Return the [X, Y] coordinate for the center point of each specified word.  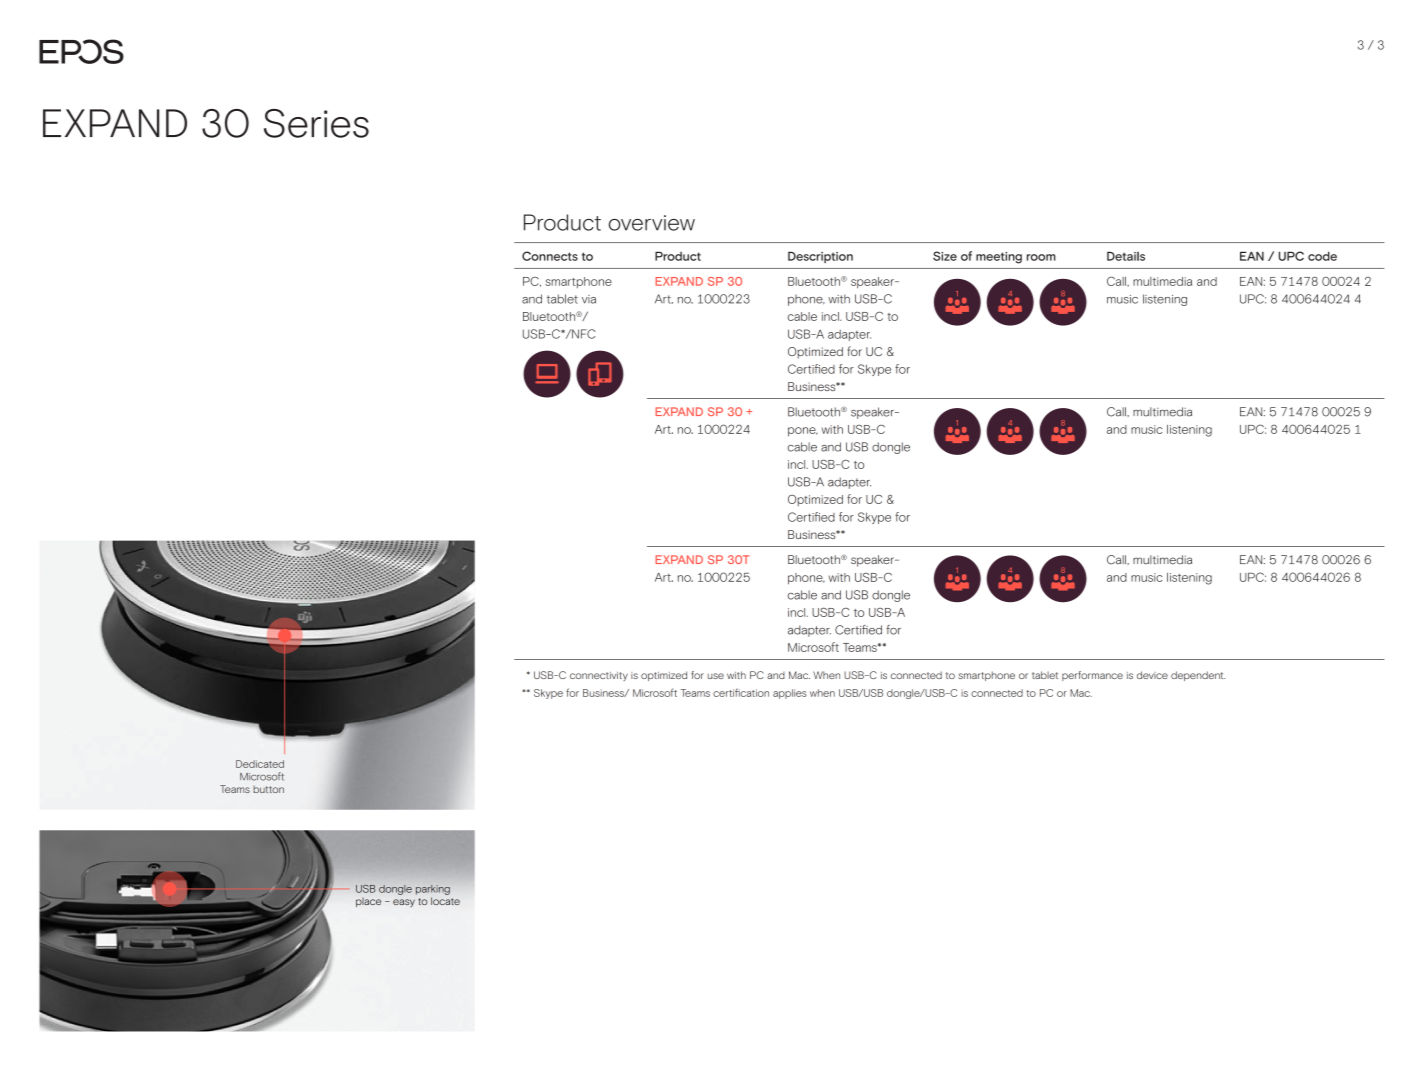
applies [790, 694]
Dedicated [260, 764]
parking [433, 890]
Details [1126, 256]
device [1152, 675]
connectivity [599, 676]
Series [316, 123]
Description [820, 257]
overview [652, 223]
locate [445, 901]
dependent [1198, 676]
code [1322, 256]
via [589, 299]
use [716, 676]
